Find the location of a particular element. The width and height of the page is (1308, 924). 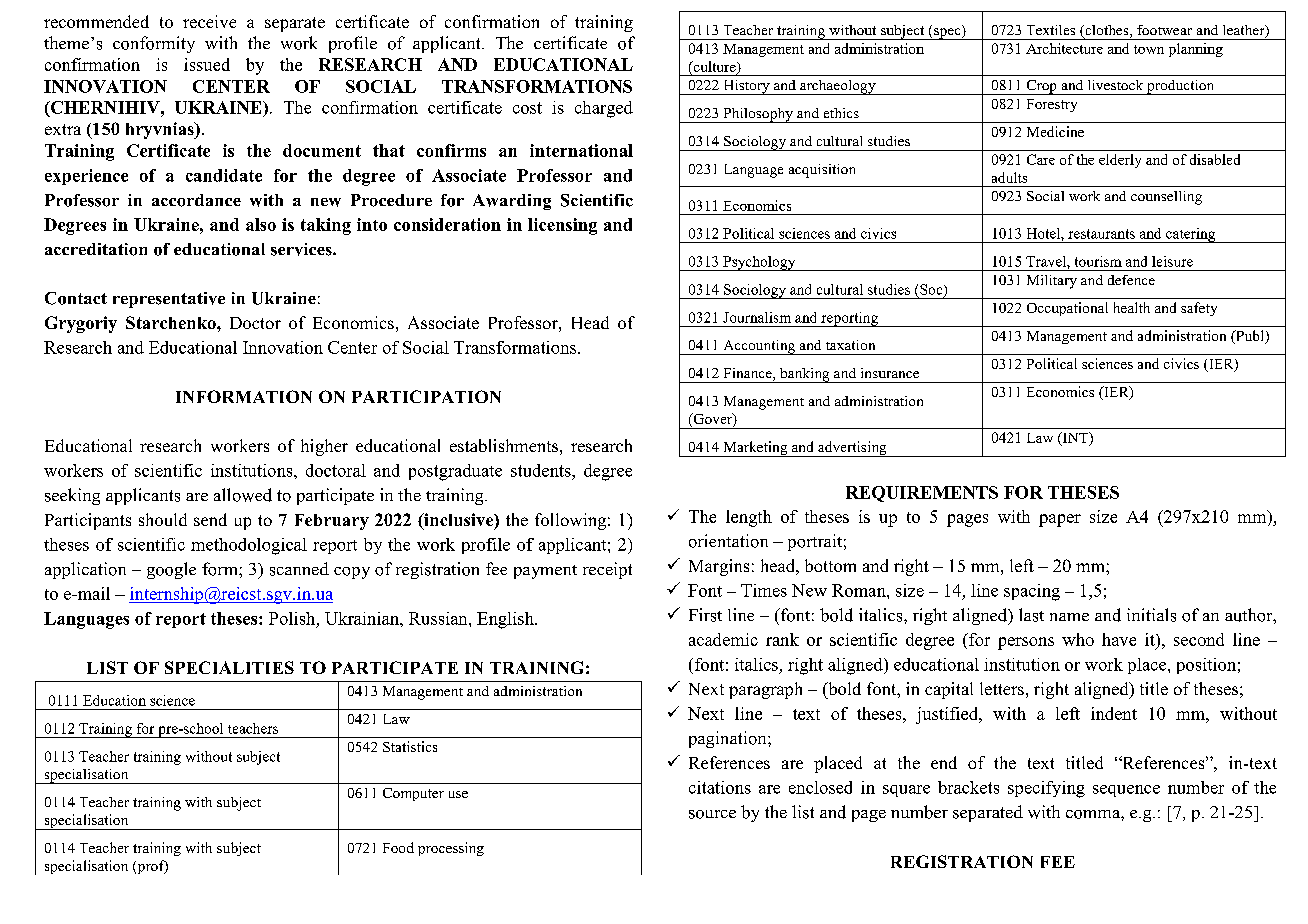

source is located at coordinates (712, 814).
